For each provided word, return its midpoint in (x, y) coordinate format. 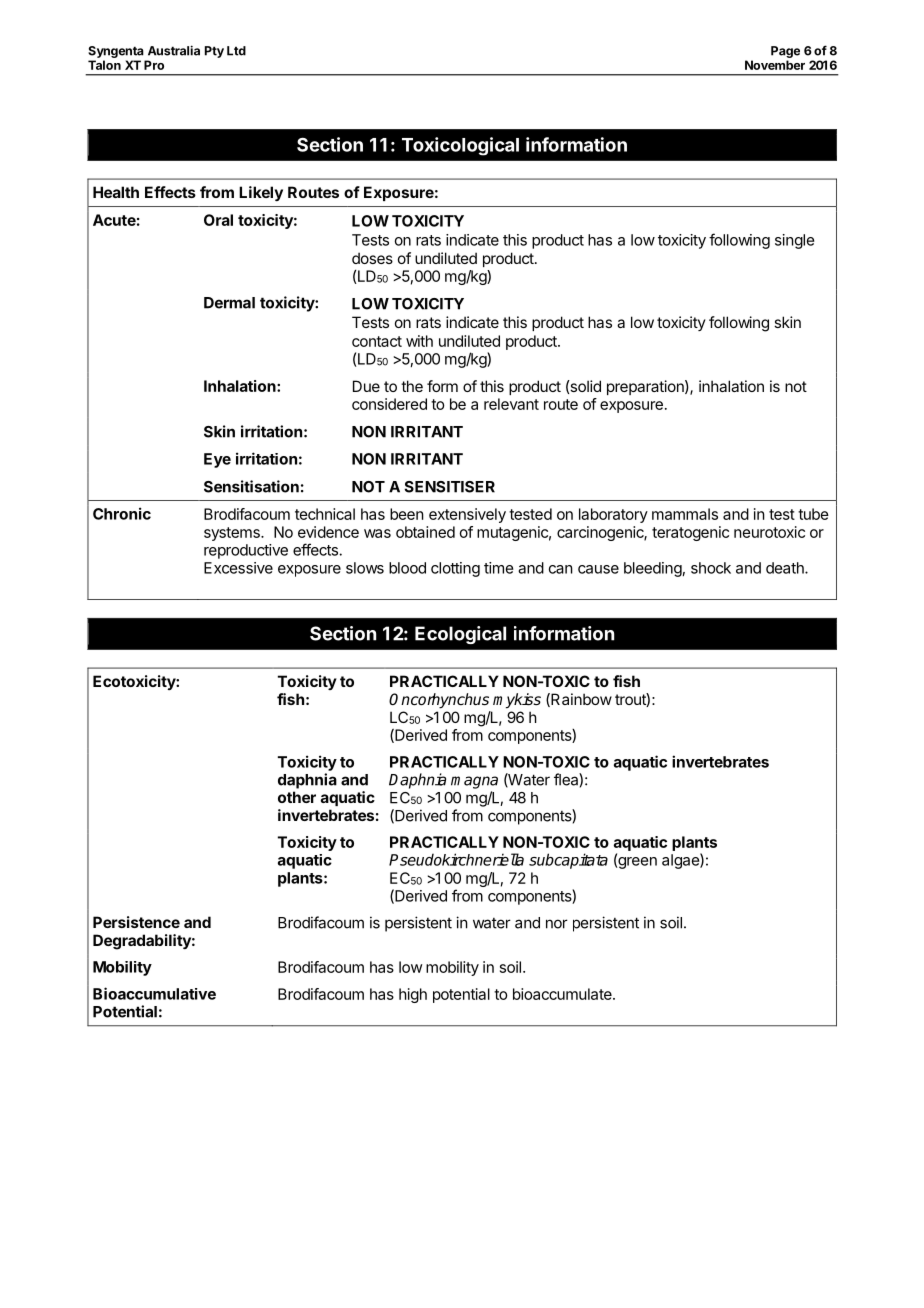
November (775, 65)
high (413, 995)
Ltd (236, 51)
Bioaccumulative (154, 993)
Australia (174, 50)
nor (557, 924)
